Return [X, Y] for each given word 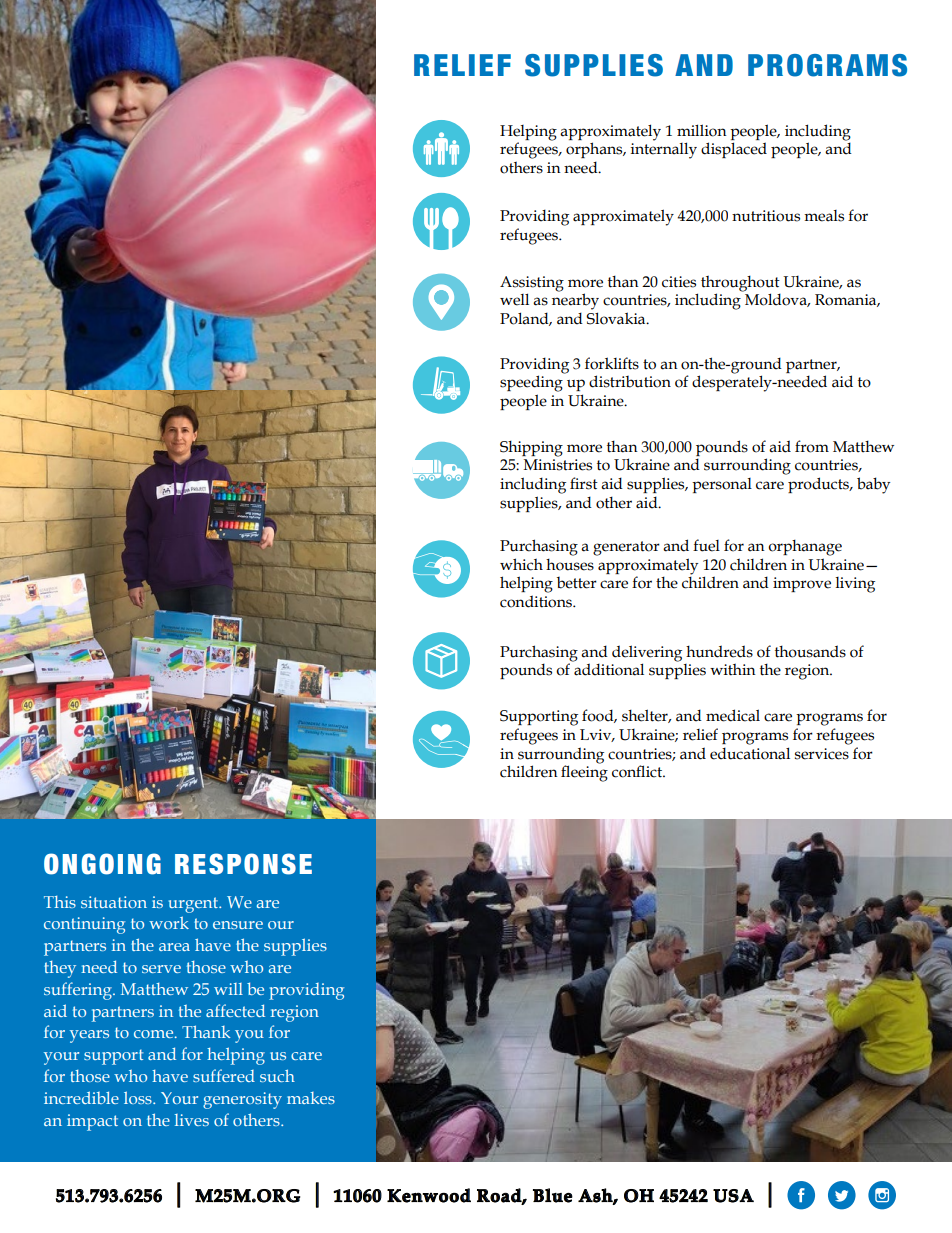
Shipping [531, 448]
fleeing [584, 773]
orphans [595, 150]
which [521, 564]
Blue [553, 1195]
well [514, 299]
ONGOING [102, 864]
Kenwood [429, 1195]
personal [722, 485]
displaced [734, 150]
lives [192, 1120]
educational [750, 753]
